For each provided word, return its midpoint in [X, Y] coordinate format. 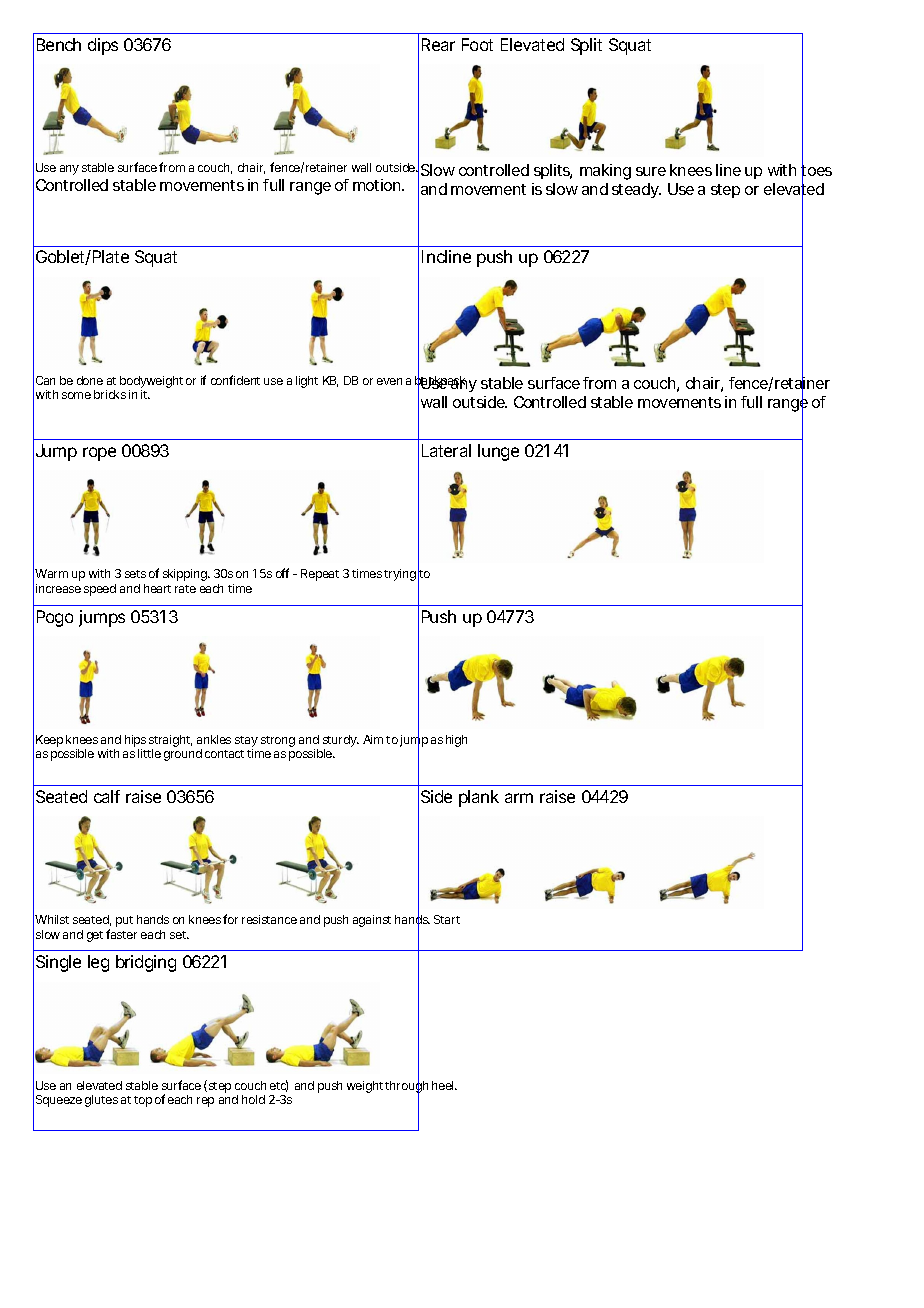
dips [103, 46]
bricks [110, 394]
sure [651, 171]
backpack [441, 382]
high [456, 741]
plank [479, 798]
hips [135, 742]
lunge [498, 452]
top [143, 1101]
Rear [438, 44]
